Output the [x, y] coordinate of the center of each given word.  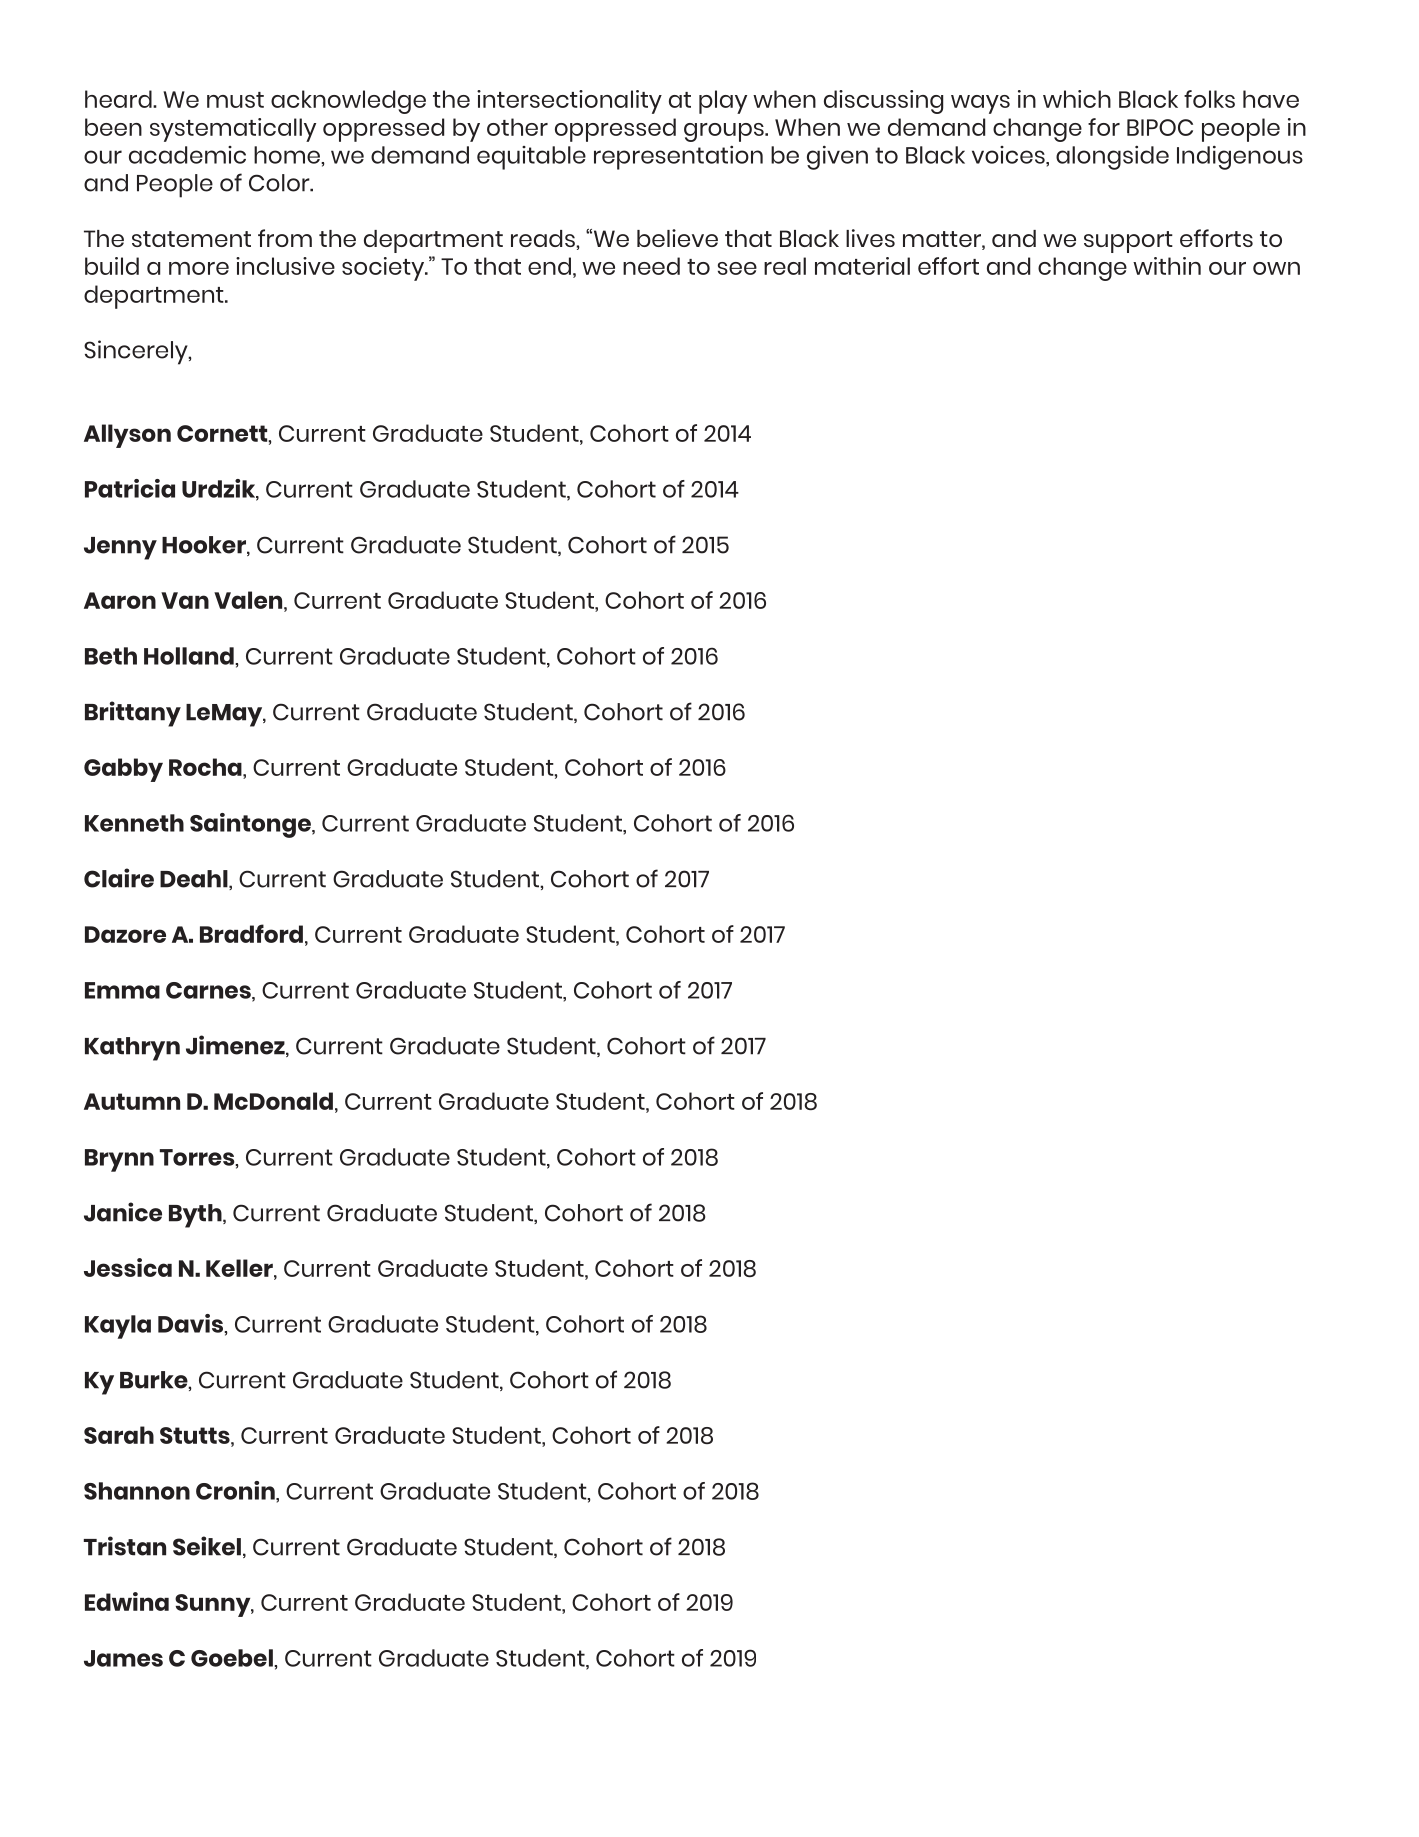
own [1276, 268]
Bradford [251, 933]
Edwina [127, 1601]
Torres [198, 1158]
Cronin [236, 1490]
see [737, 268]
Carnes [209, 991]
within [1167, 266]
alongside [1112, 158]
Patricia [130, 488]
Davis [192, 1324]
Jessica [128, 1267]
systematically [233, 130]
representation [678, 158]
